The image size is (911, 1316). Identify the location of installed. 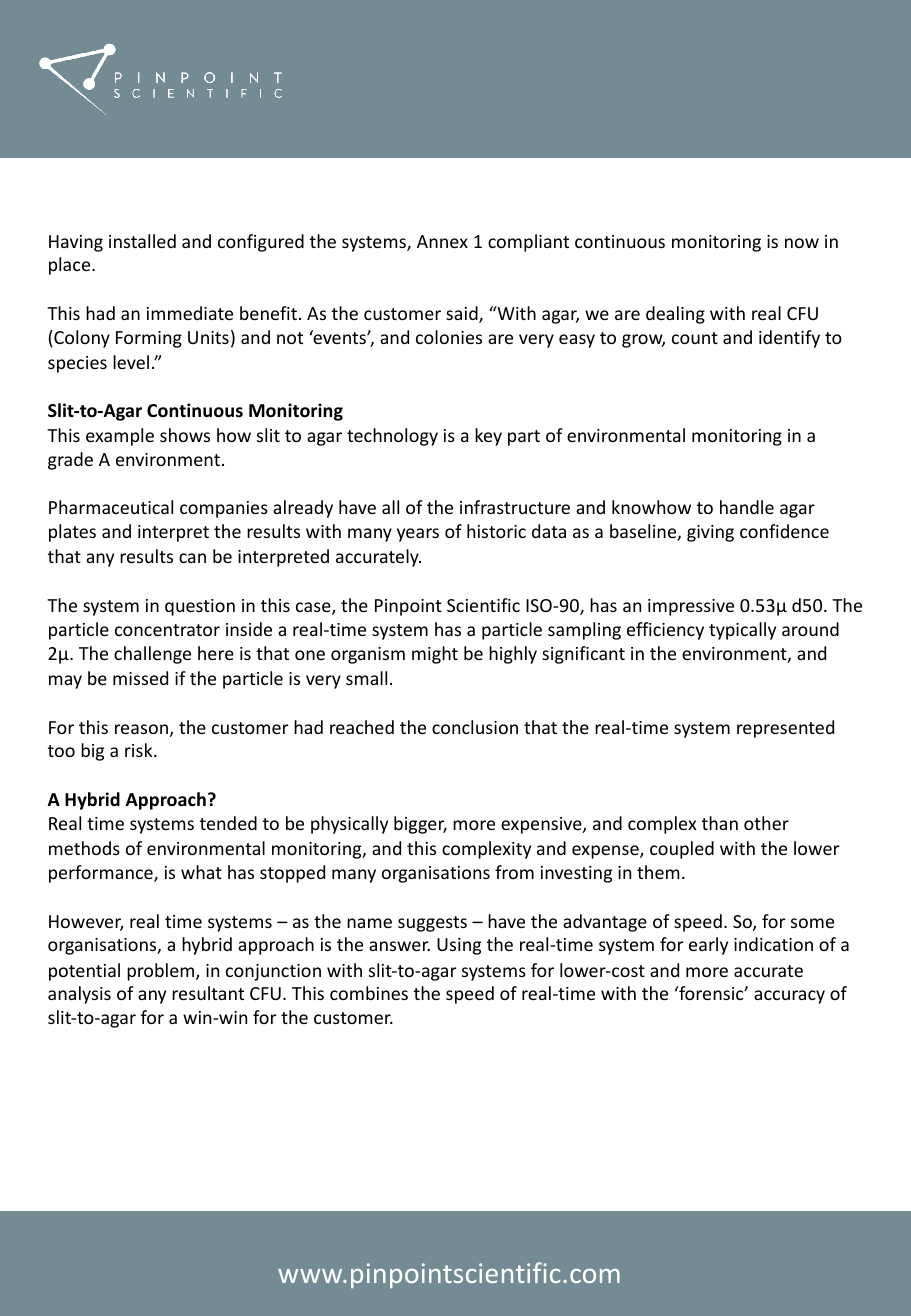
(142, 241).
